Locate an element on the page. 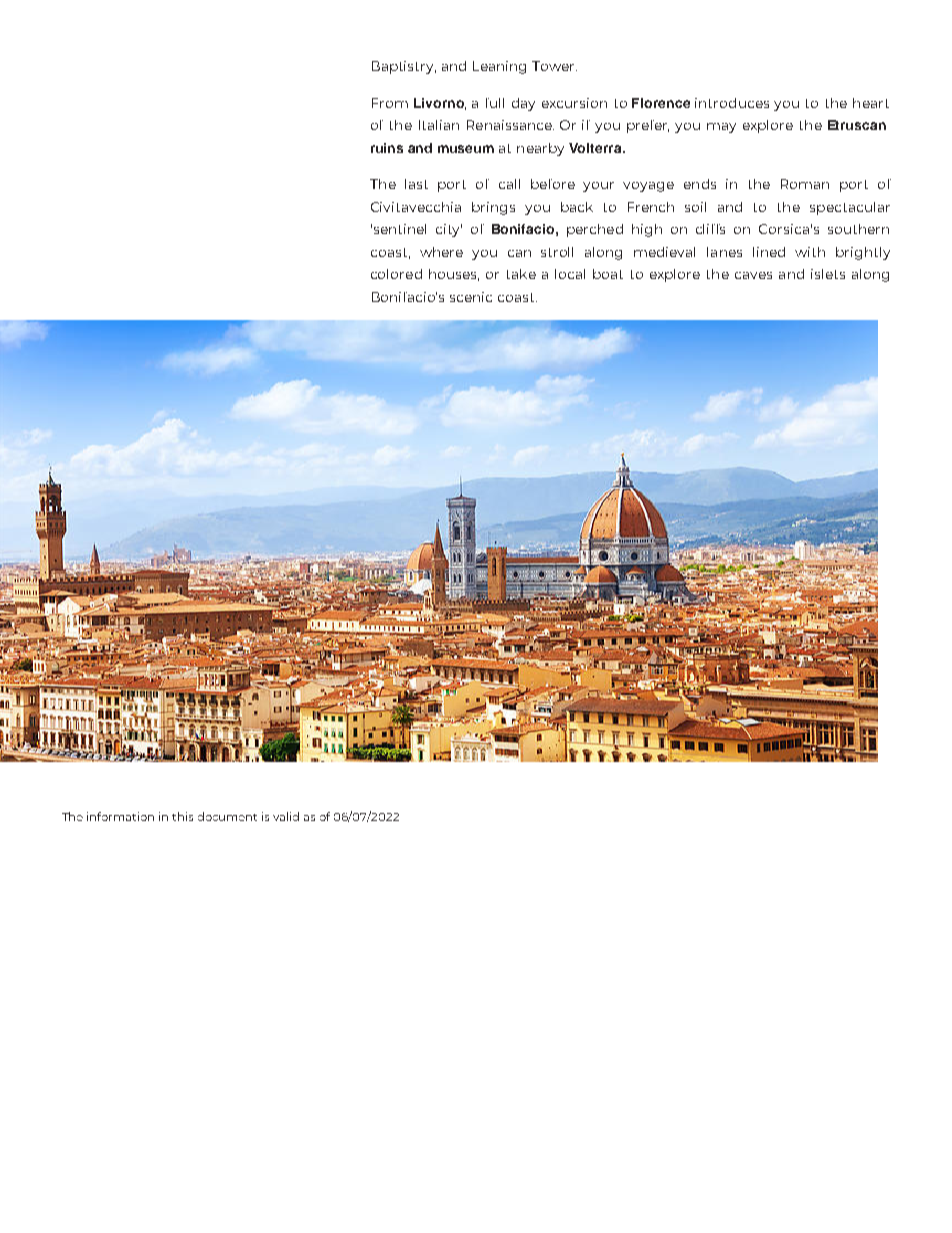  islets is located at coordinates (828, 274).
